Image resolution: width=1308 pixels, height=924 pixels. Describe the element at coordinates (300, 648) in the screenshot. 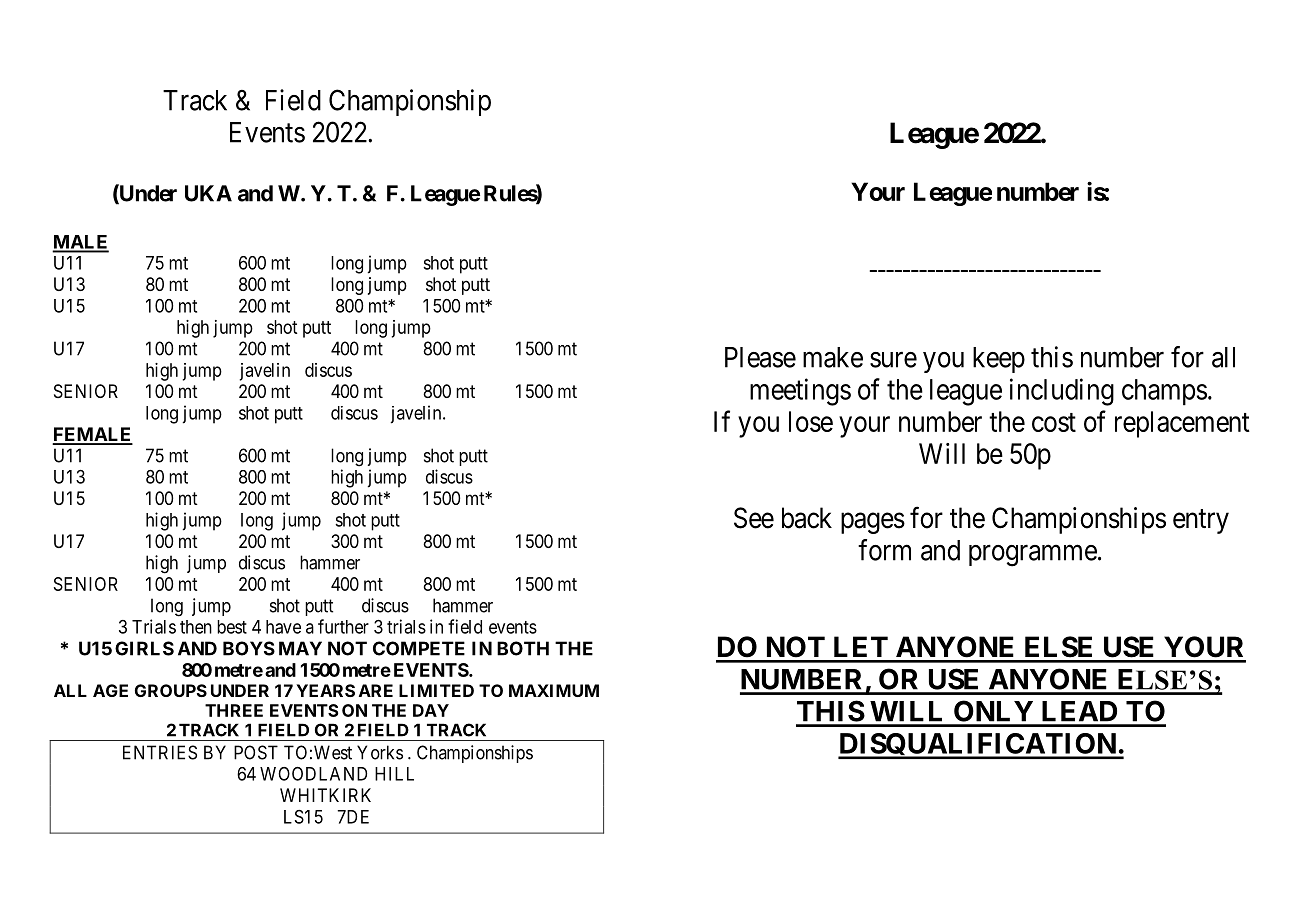

I see `MAY` at that location.
